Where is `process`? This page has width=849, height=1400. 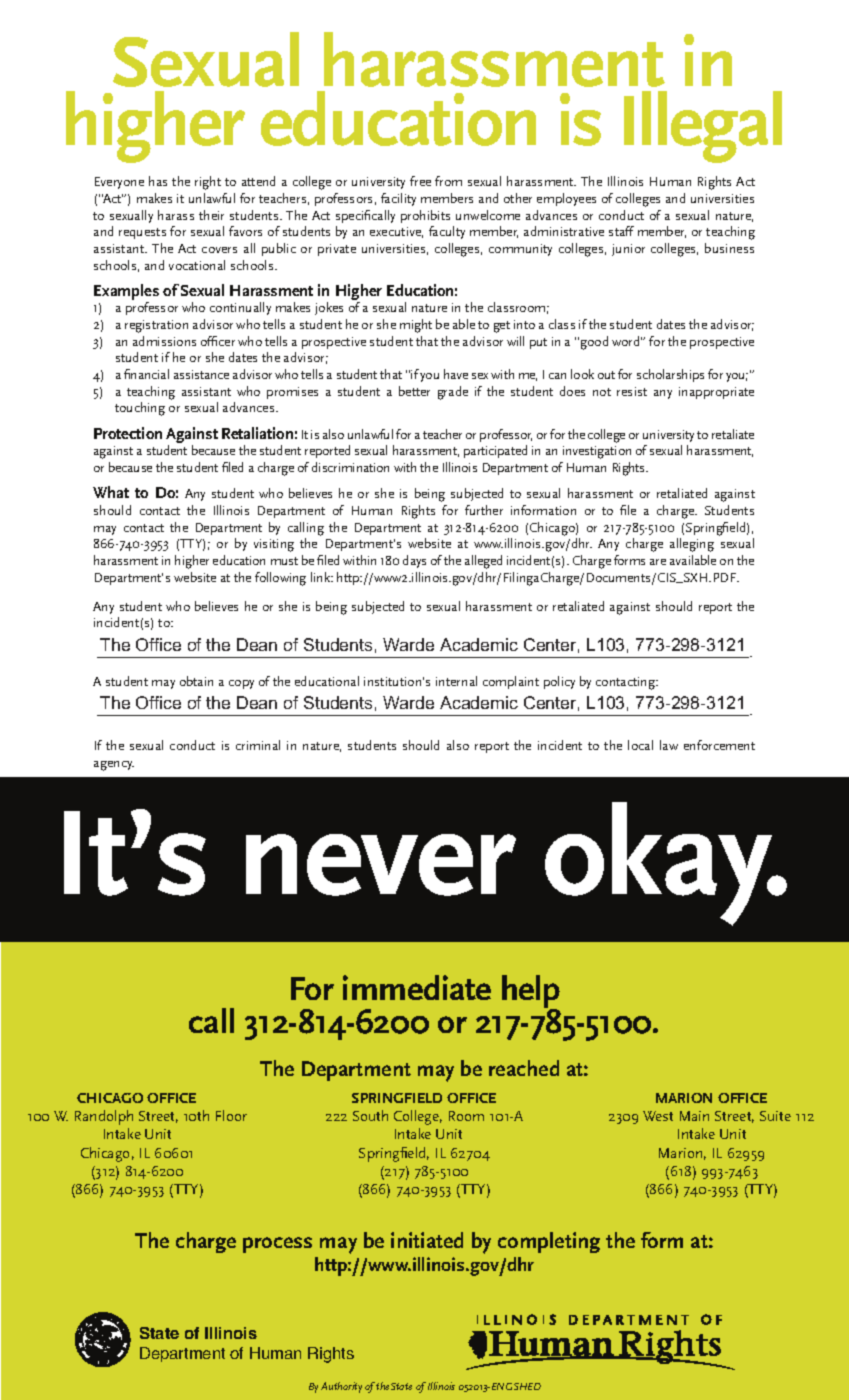 process is located at coordinates (277, 1245).
